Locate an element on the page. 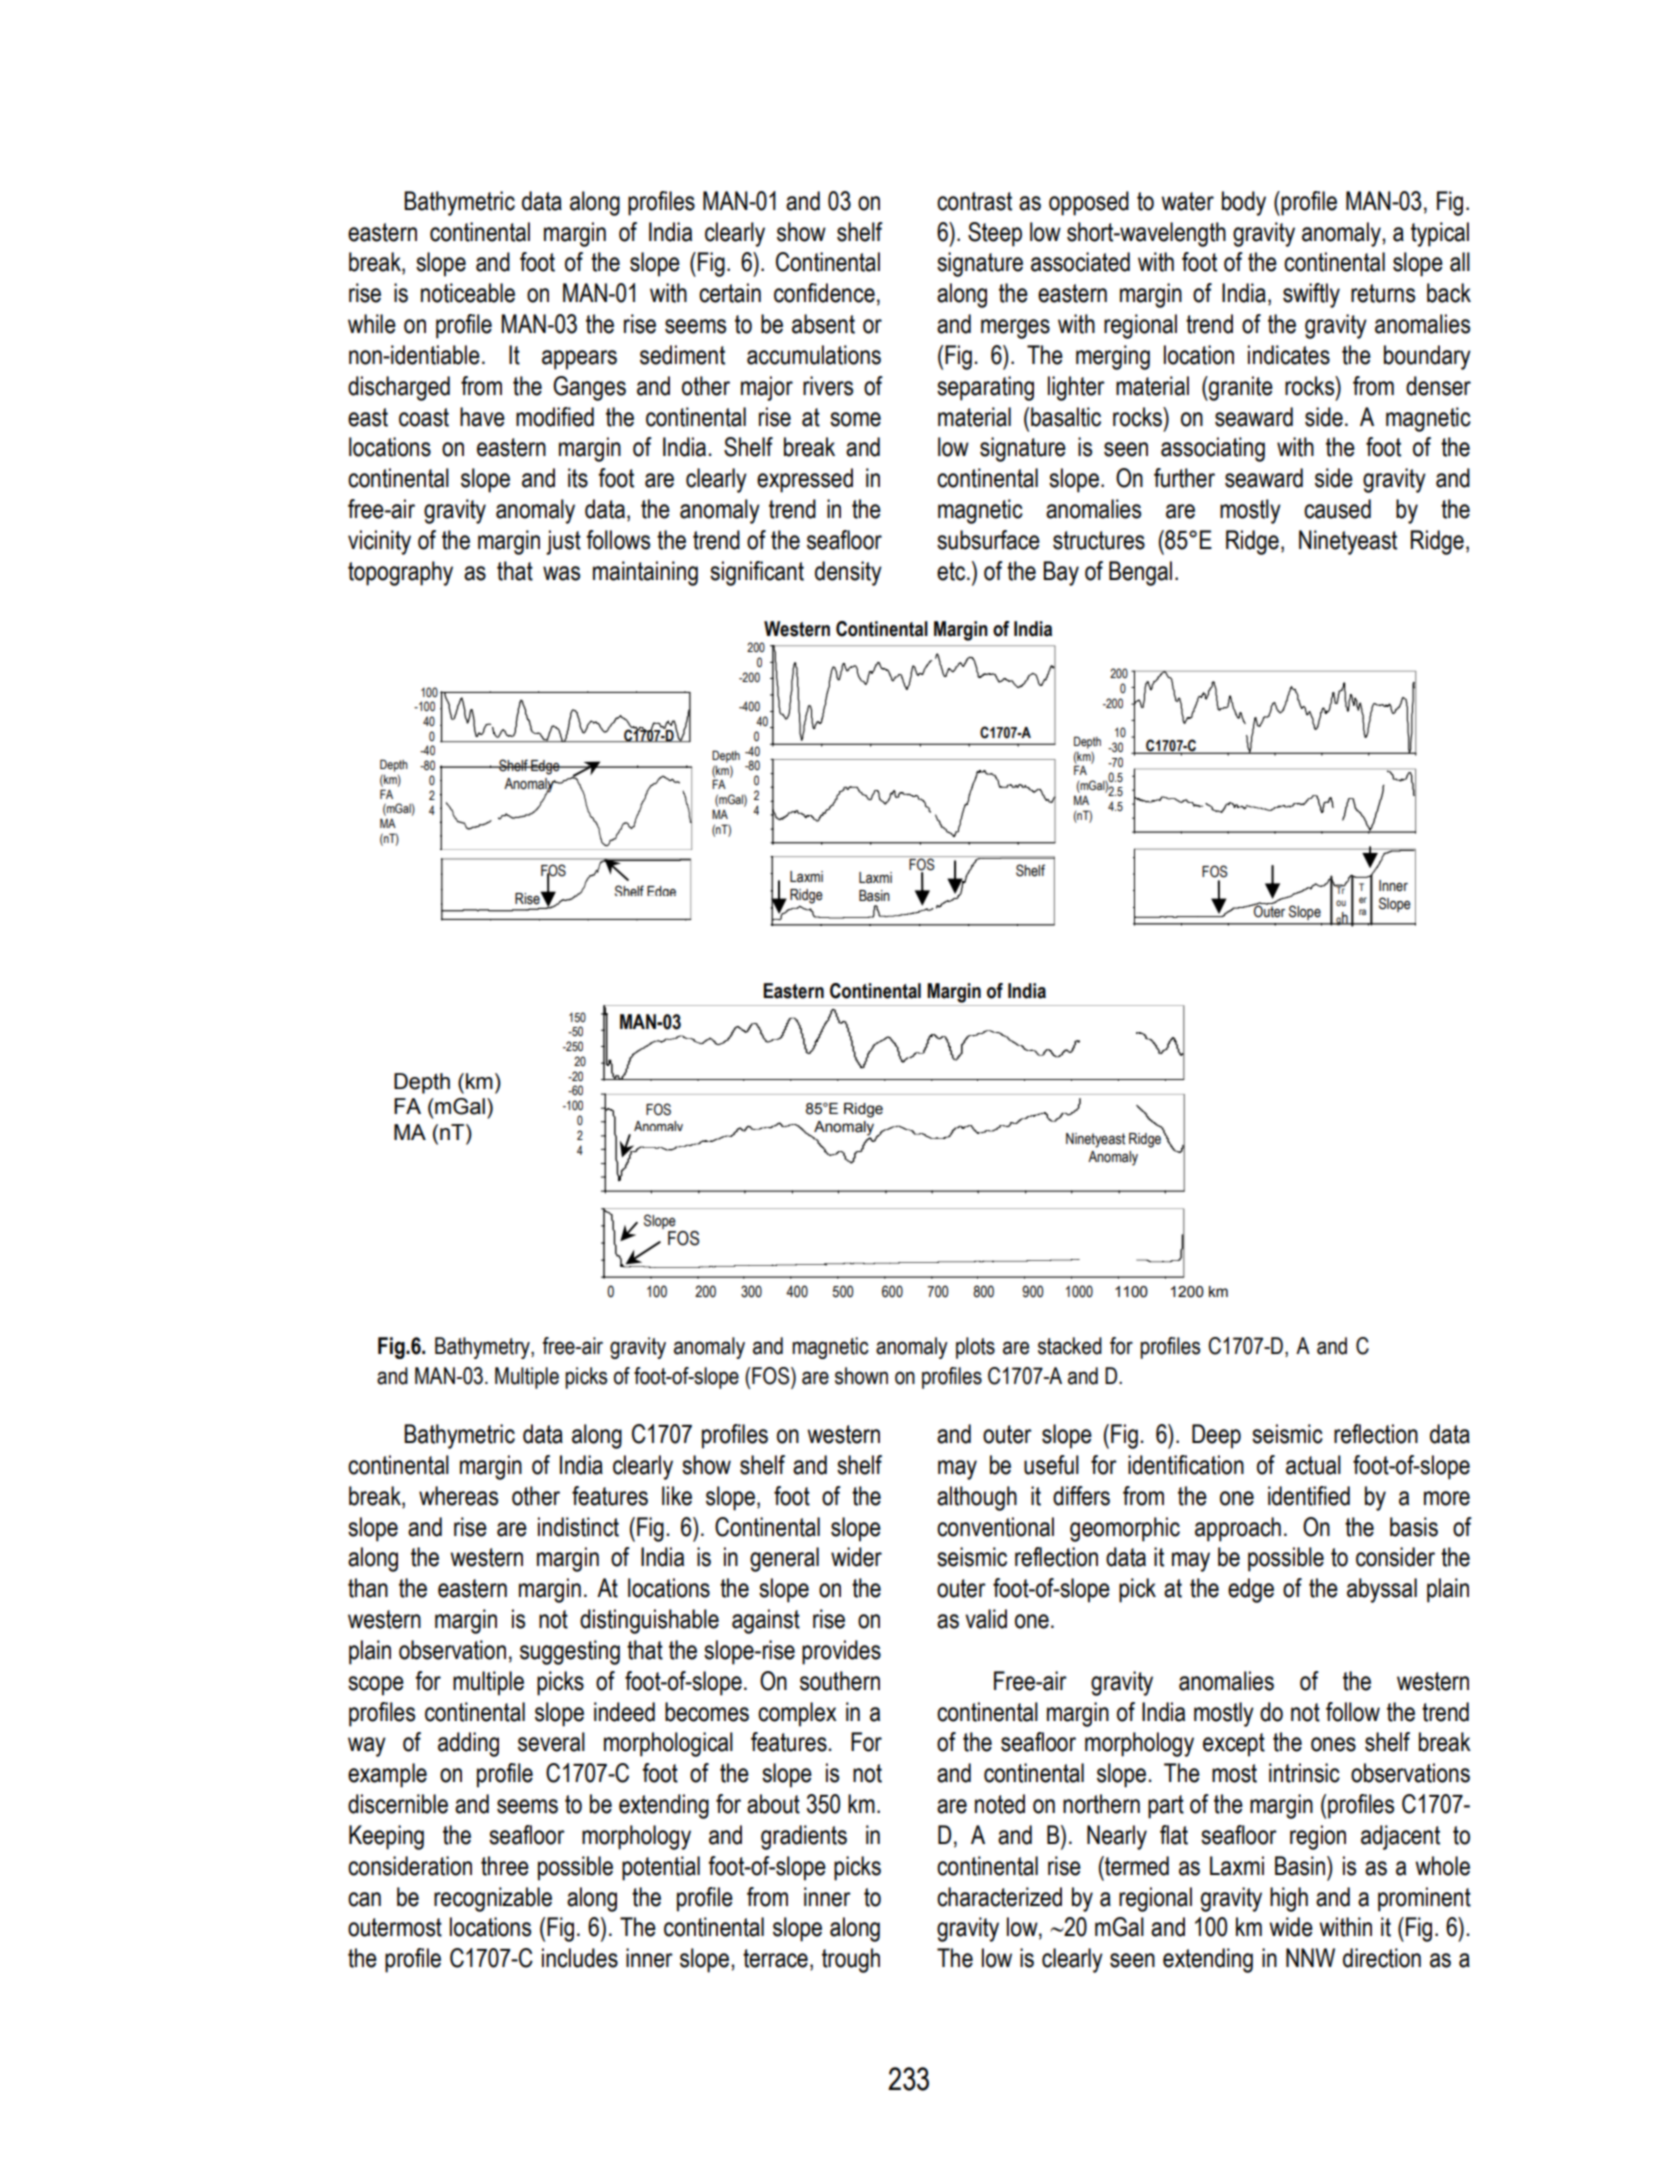  Steep is located at coordinates (995, 234).
